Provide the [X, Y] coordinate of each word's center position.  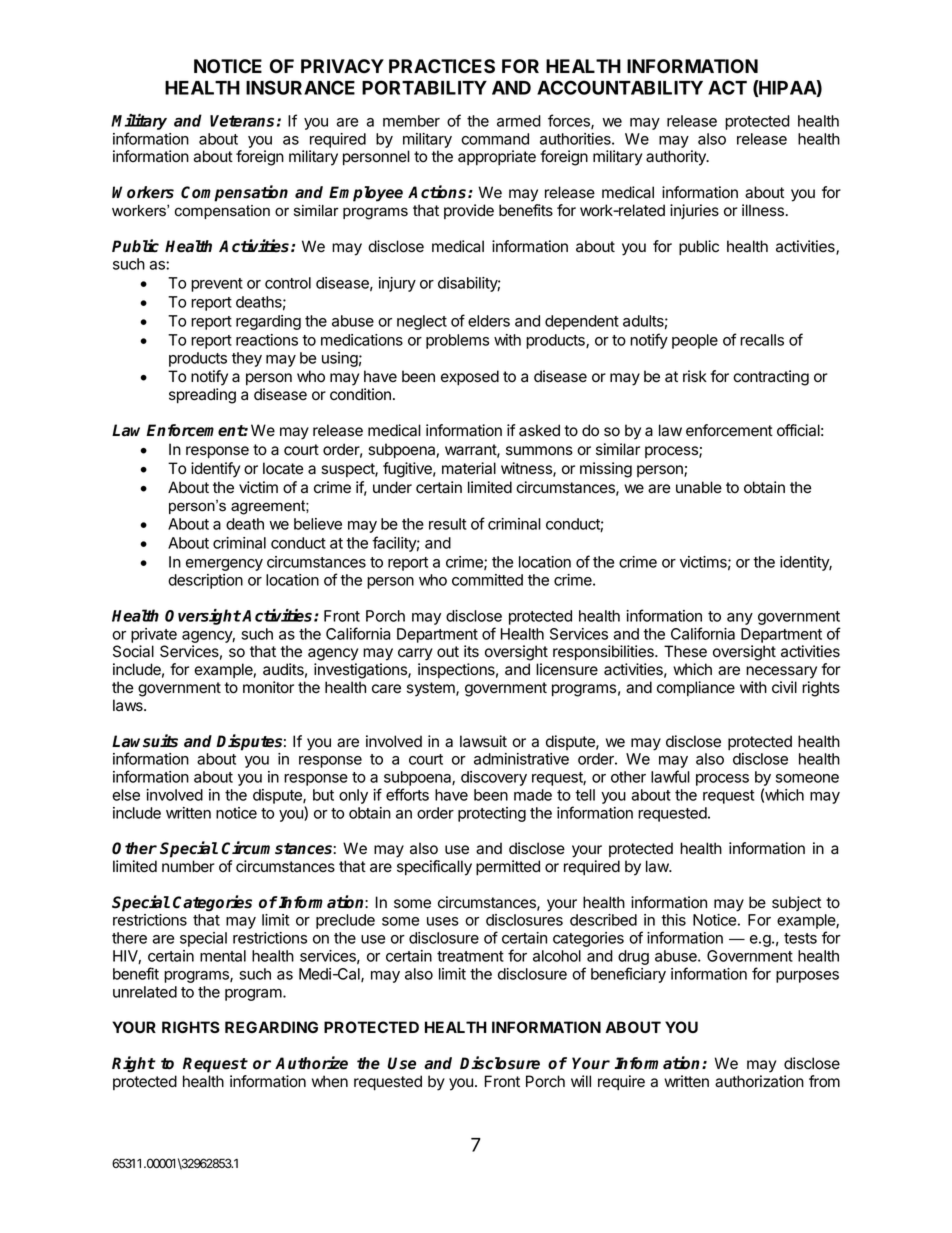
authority [677, 158]
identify [215, 470]
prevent [217, 285]
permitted [508, 868]
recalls [762, 340]
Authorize [311, 1063]
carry [415, 654]
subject [796, 903]
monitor [268, 687]
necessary [781, 672]
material [469, 468]
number [188, 866]
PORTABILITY [424, 87]
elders [489, 321]
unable [699, 487]
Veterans [242, 121]
